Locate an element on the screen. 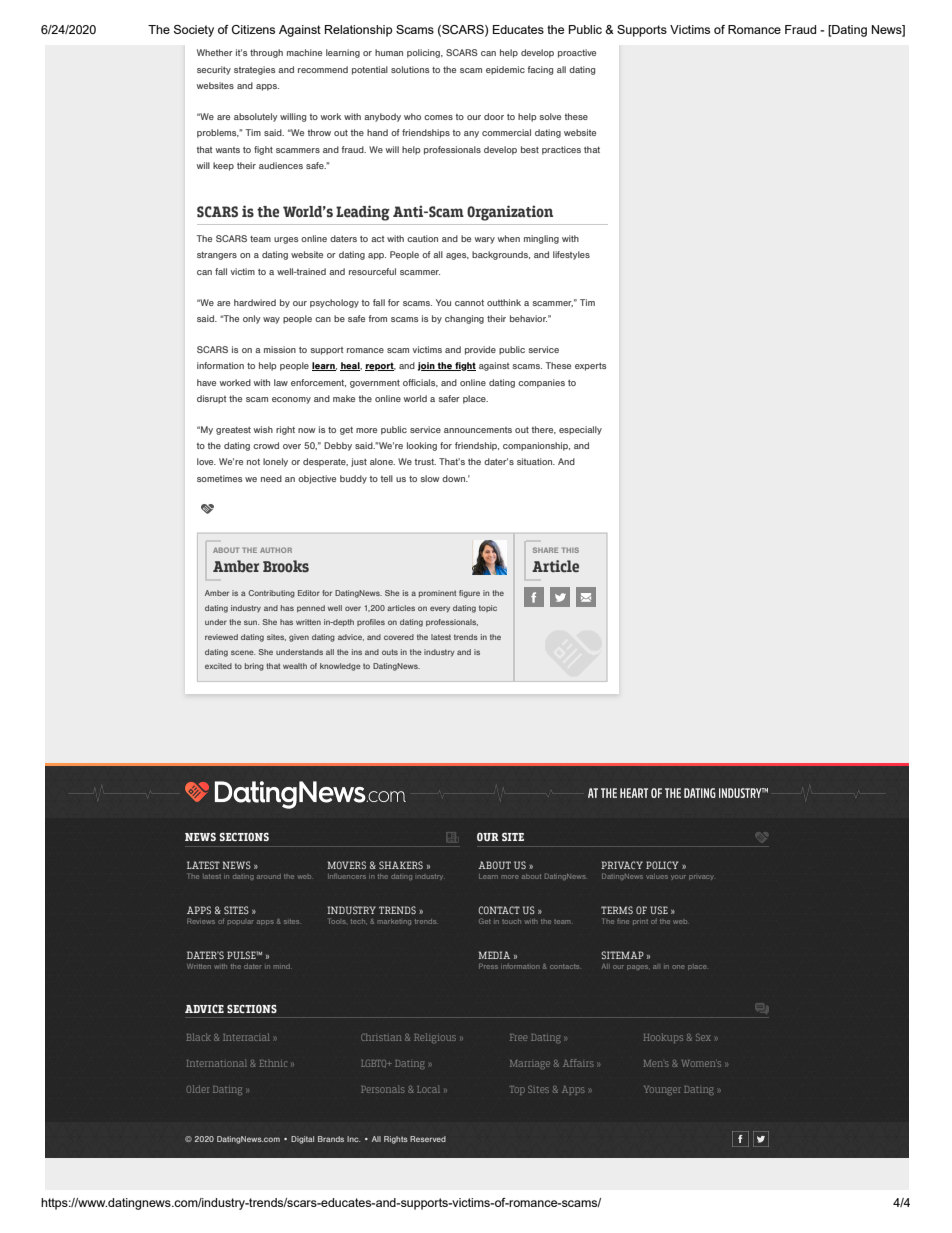 The height and width of the screenshot is (1233, 952). especially is located at coordinates (580, 430).
